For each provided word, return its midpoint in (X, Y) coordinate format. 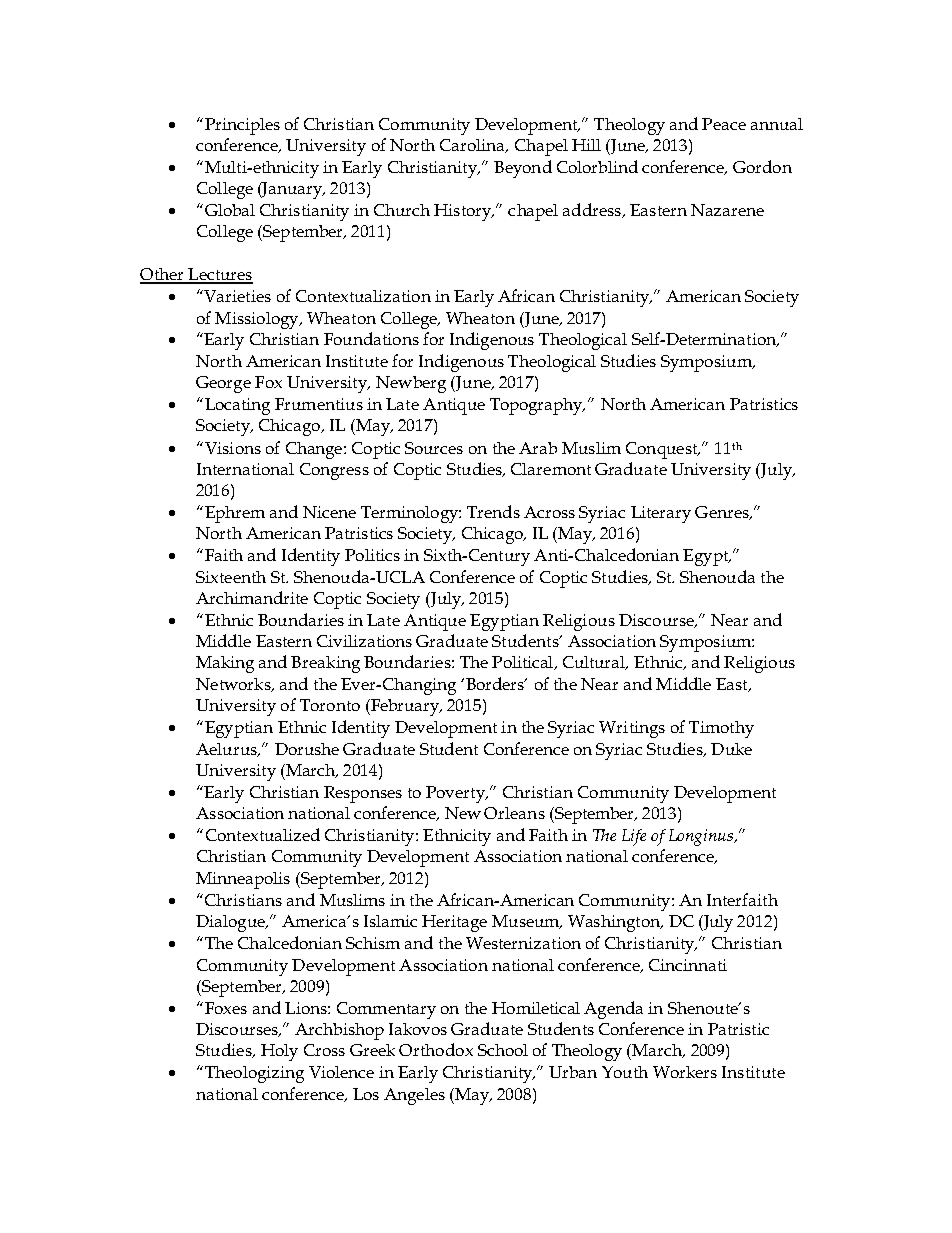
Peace (724, 124)
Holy (279, 1052)
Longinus (702, 837)
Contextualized (263, 834)
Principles (242, 126)
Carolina (473, 146)
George (223, 384)
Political (524, 663)
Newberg (411, 384)
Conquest (663, 450)
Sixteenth (231, 577)
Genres (723, 513)
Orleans (514, 813)
